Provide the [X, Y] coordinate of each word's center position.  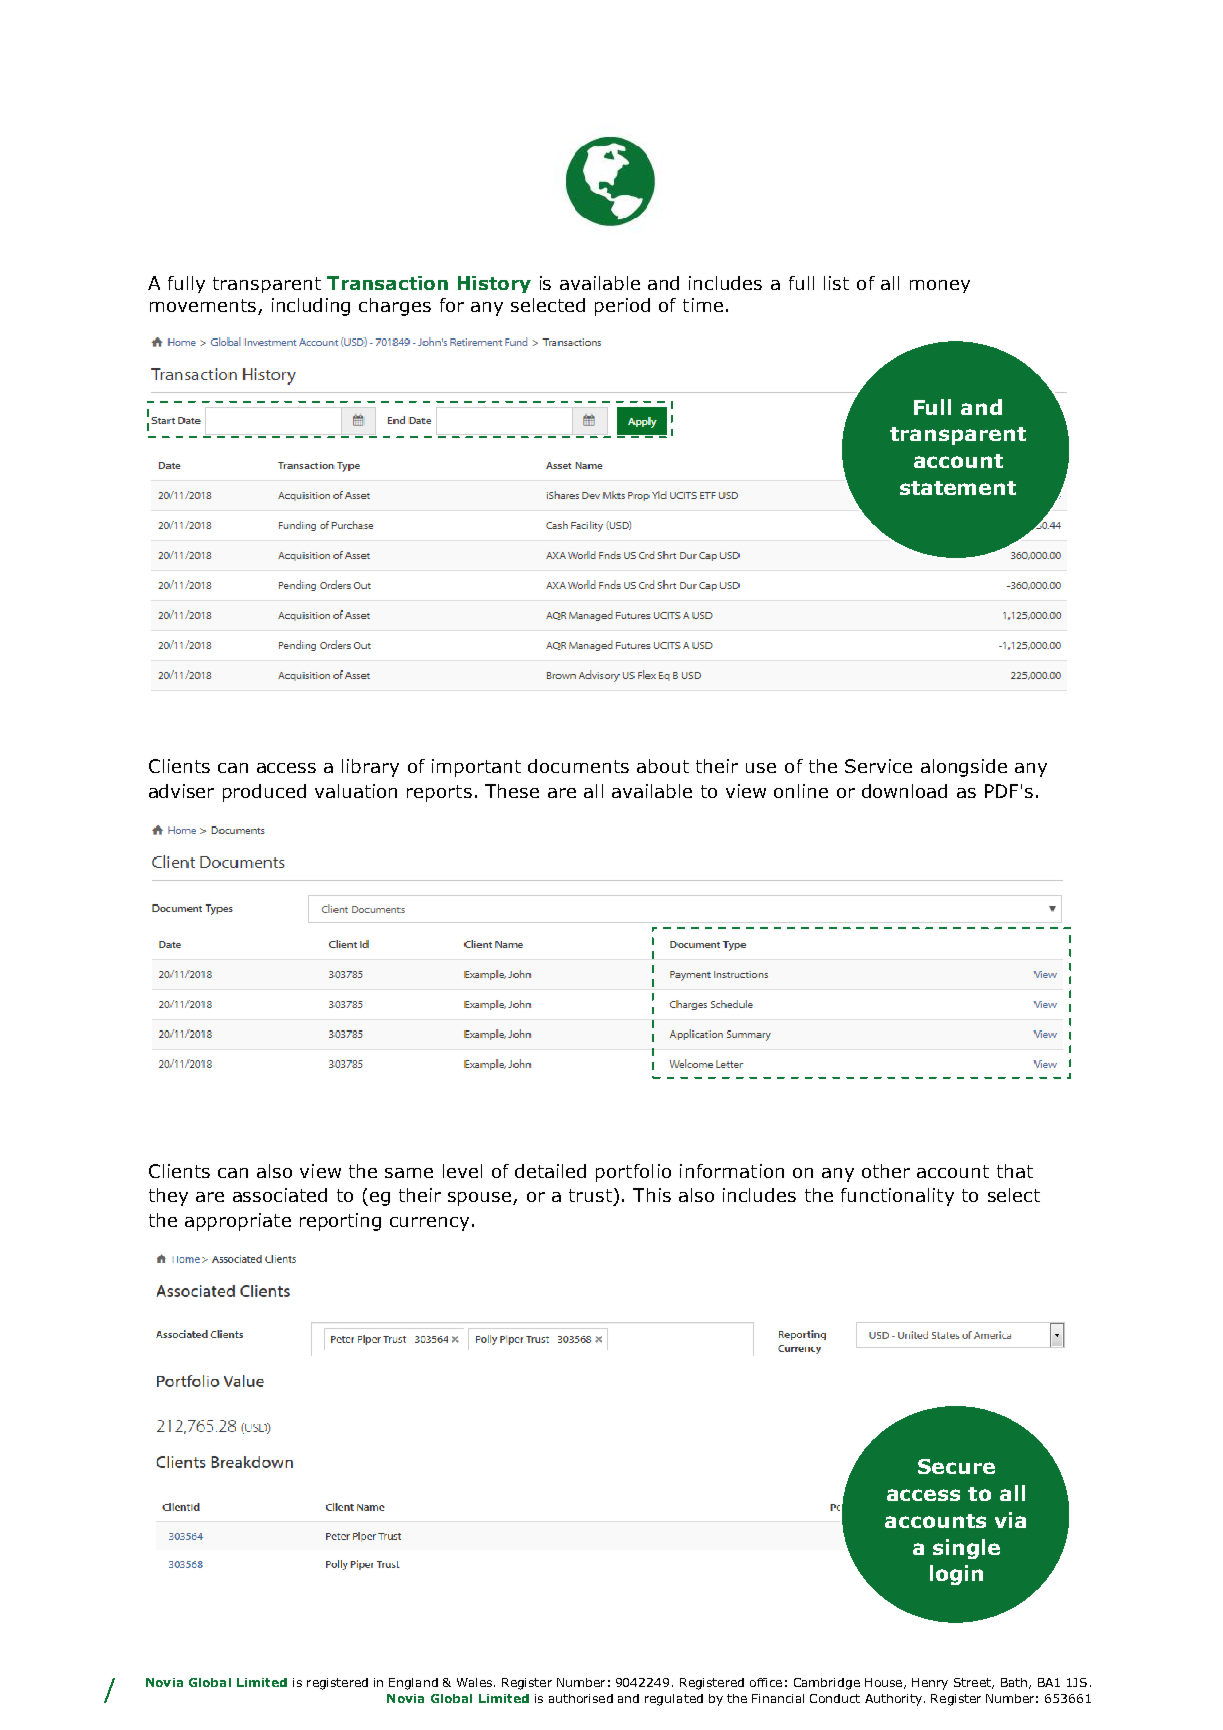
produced [264, 793]
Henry [930, 1684]
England [413, 1684]
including [311, 307]
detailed [550, 1171]
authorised [581, 1698]
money [940, 286]
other [886, 1171]
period [622, 307]
